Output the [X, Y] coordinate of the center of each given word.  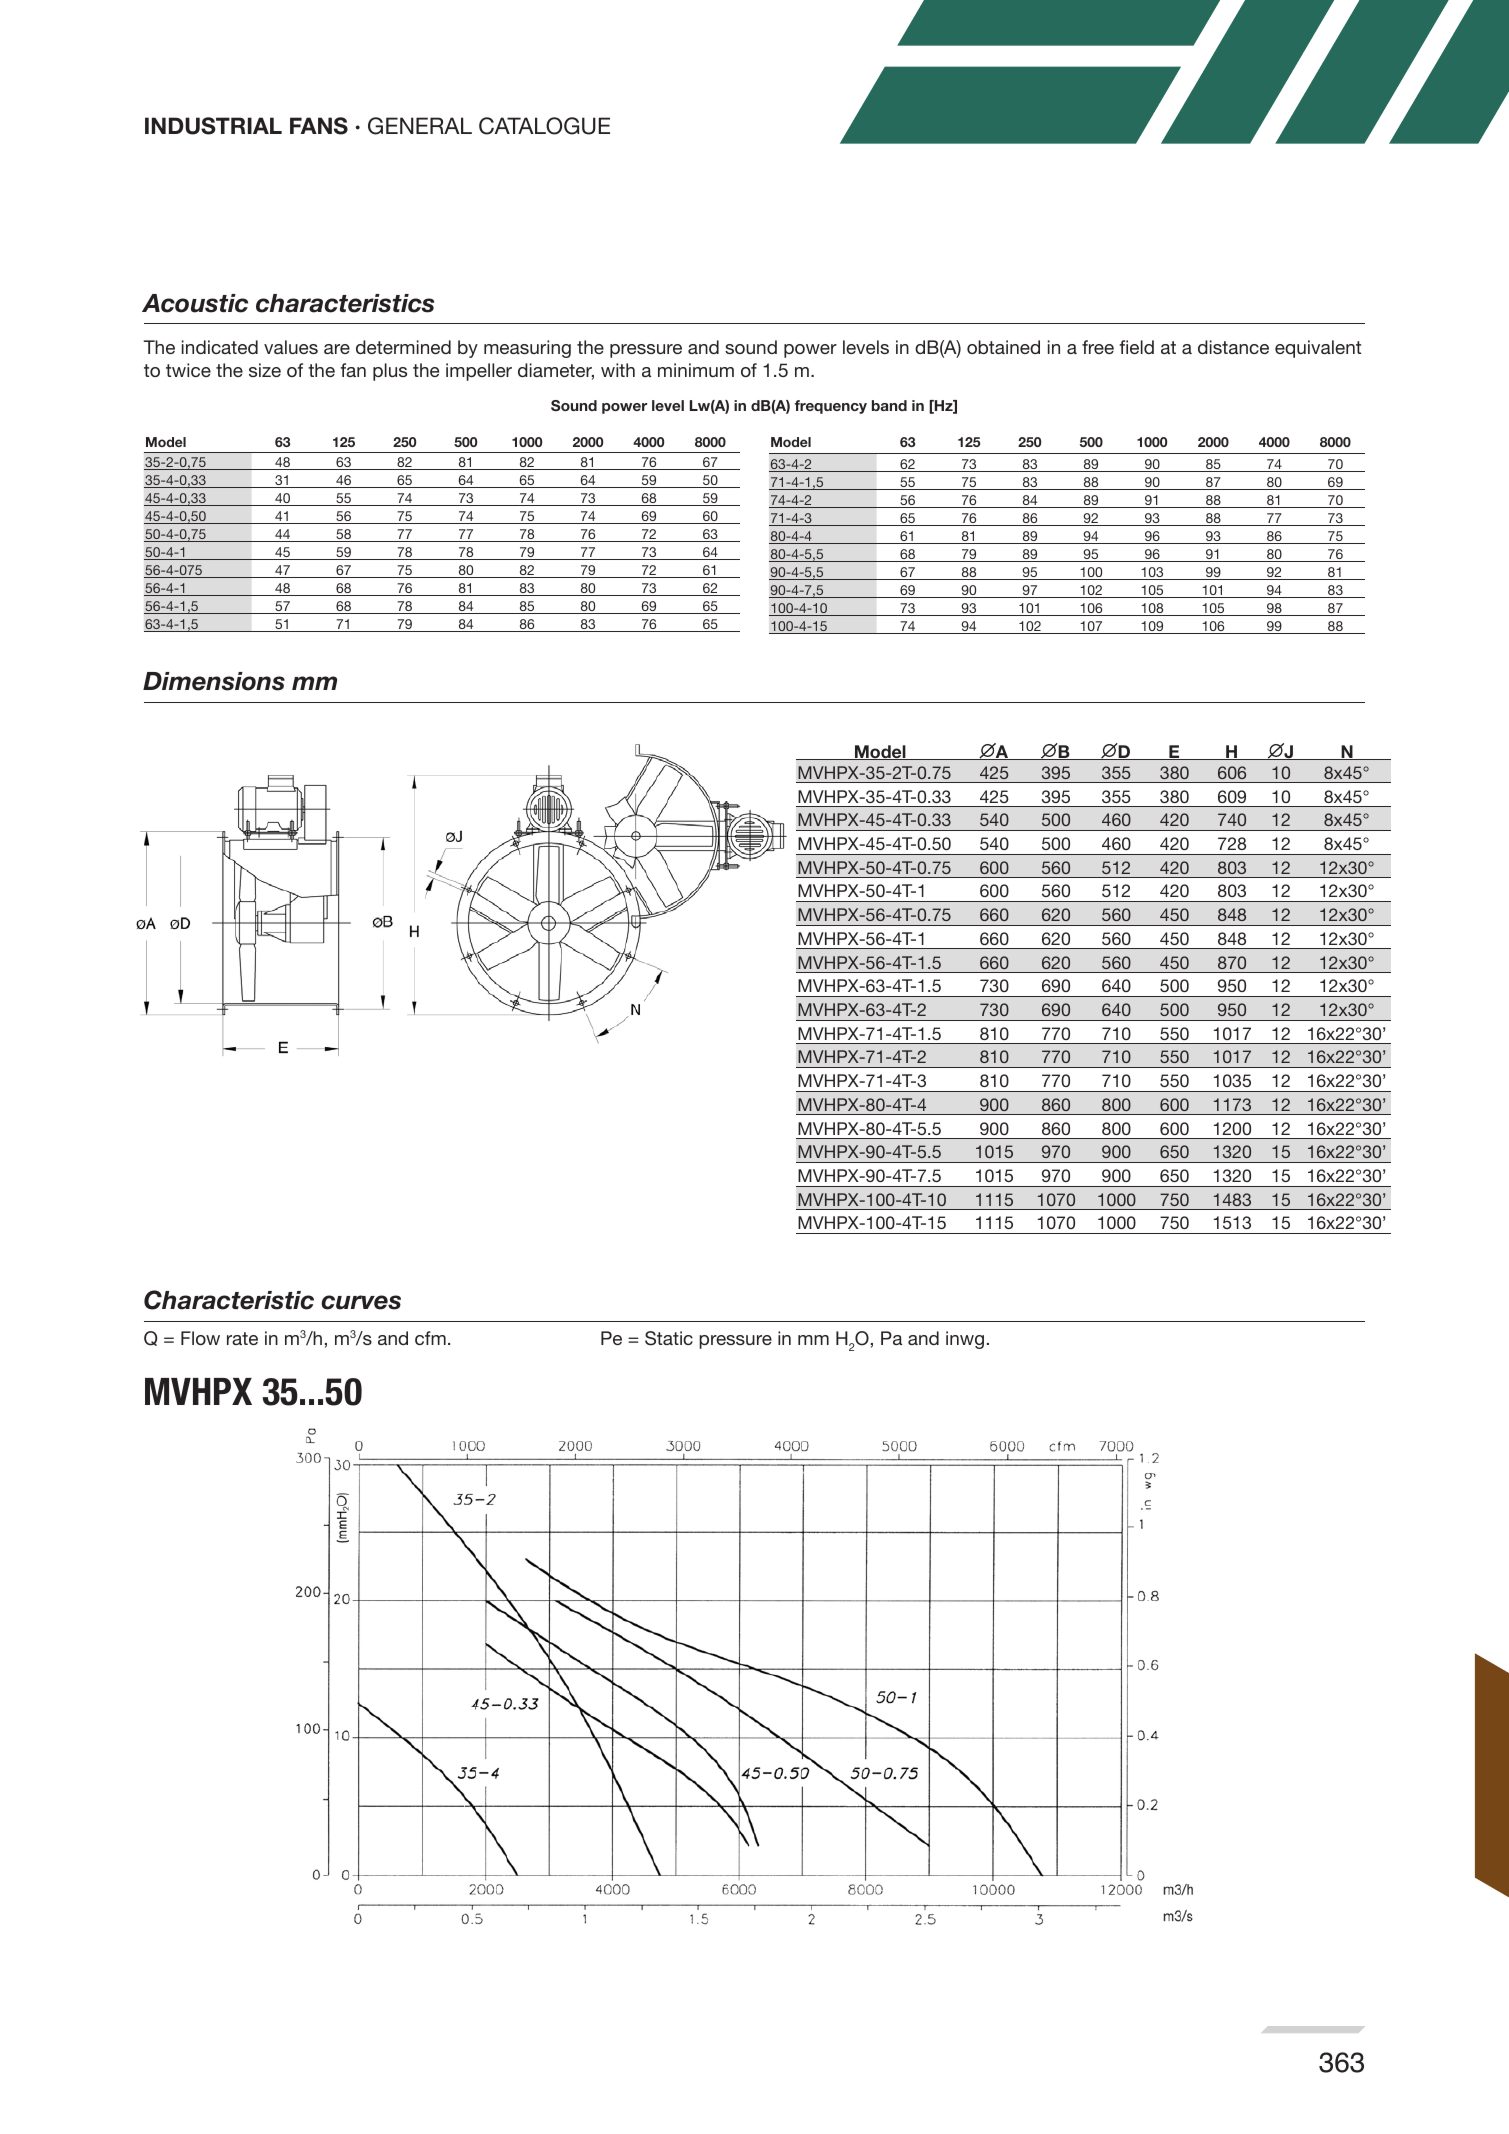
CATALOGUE [544, 126]
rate [242, 1338]
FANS [319, 126]
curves [361, 1302]
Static [669, 1338]
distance [1233, 347]
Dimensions [214, 681]
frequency [831, 407]
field [1136, 347]
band [889, 405]
